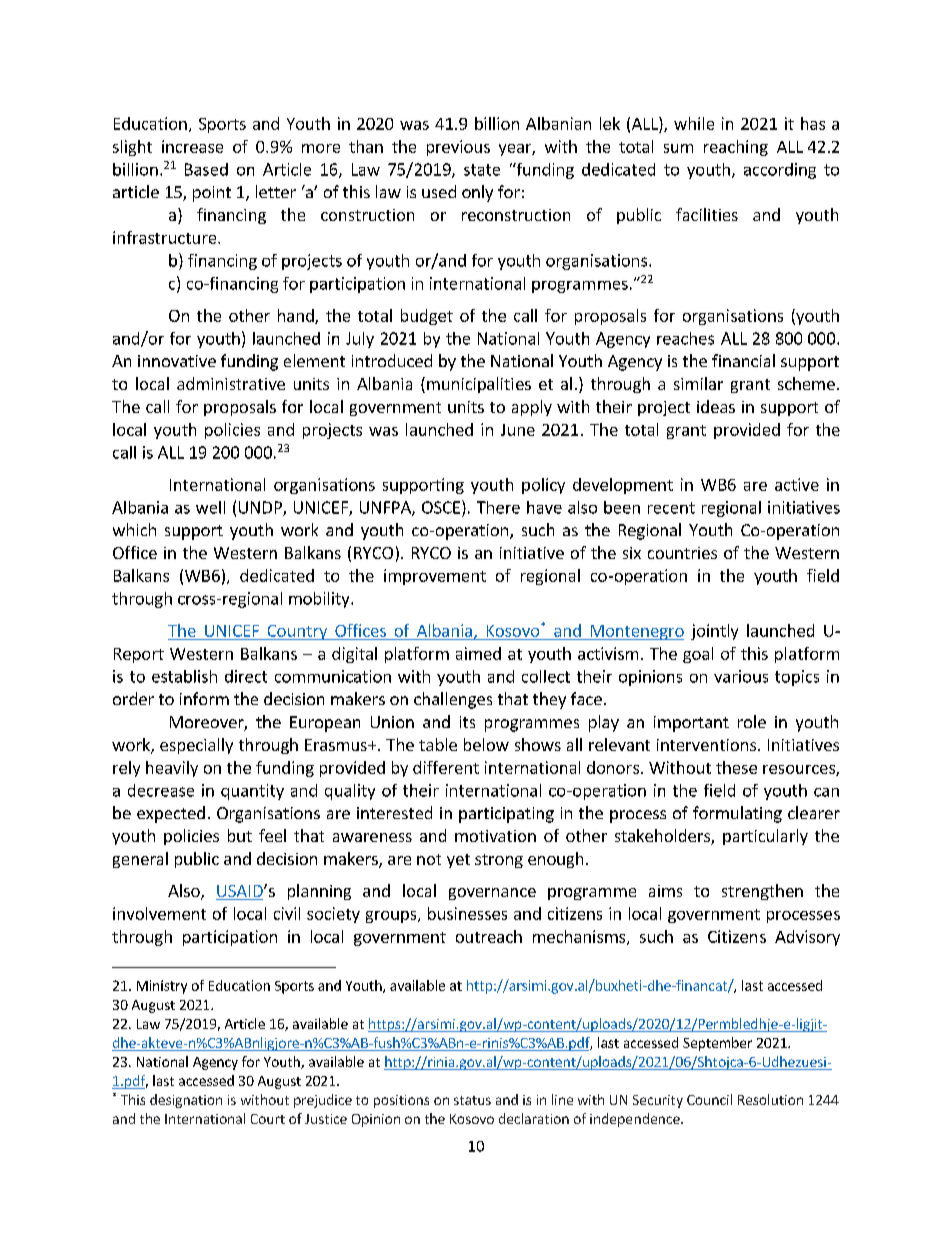 The height and width of the screenshot is (1233, 952). Describe the element at coordinates (186, 1101) in the screenshot. I see `designation` at that location.
